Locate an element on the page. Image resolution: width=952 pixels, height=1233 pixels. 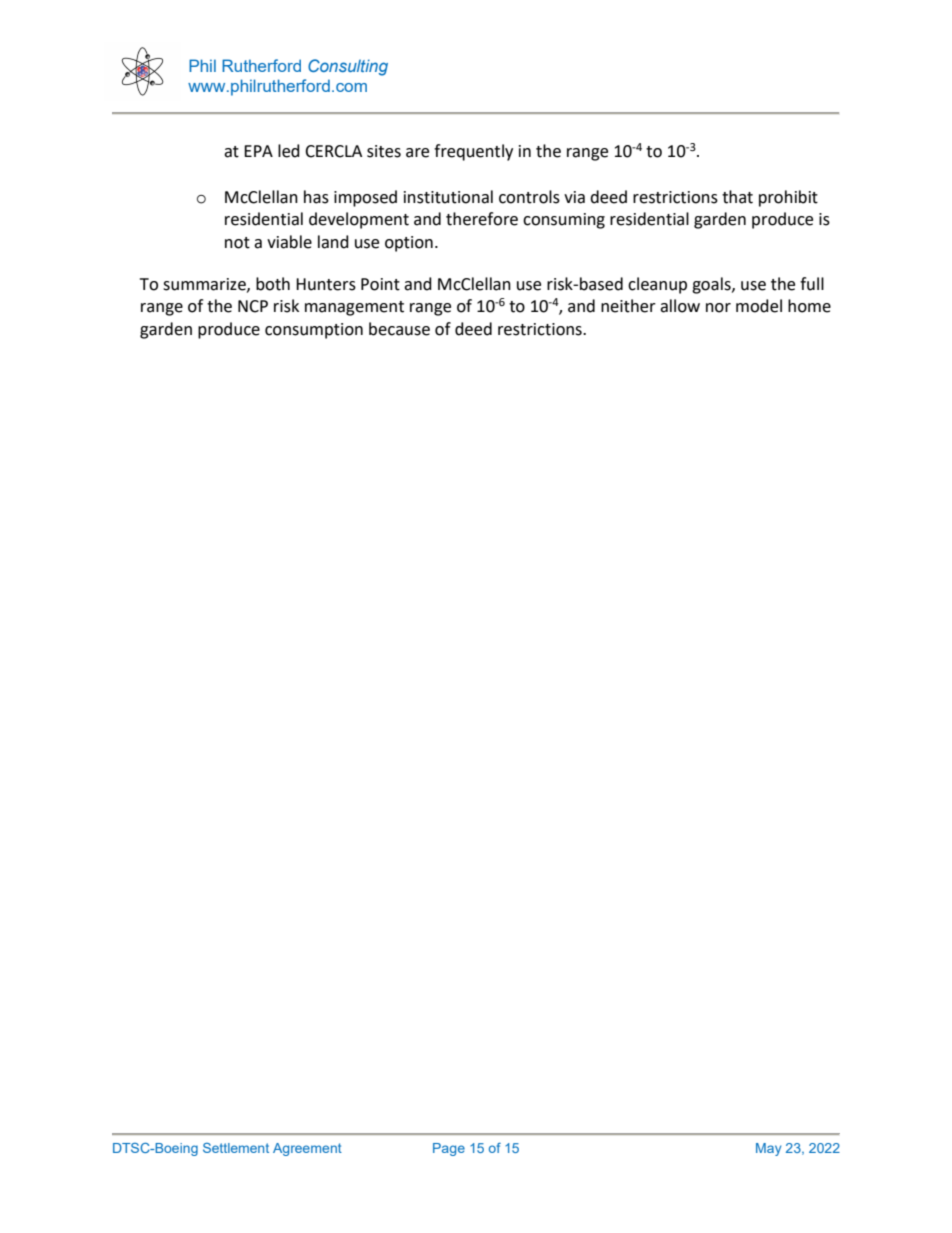
because is located at coordinates (399, 329).
